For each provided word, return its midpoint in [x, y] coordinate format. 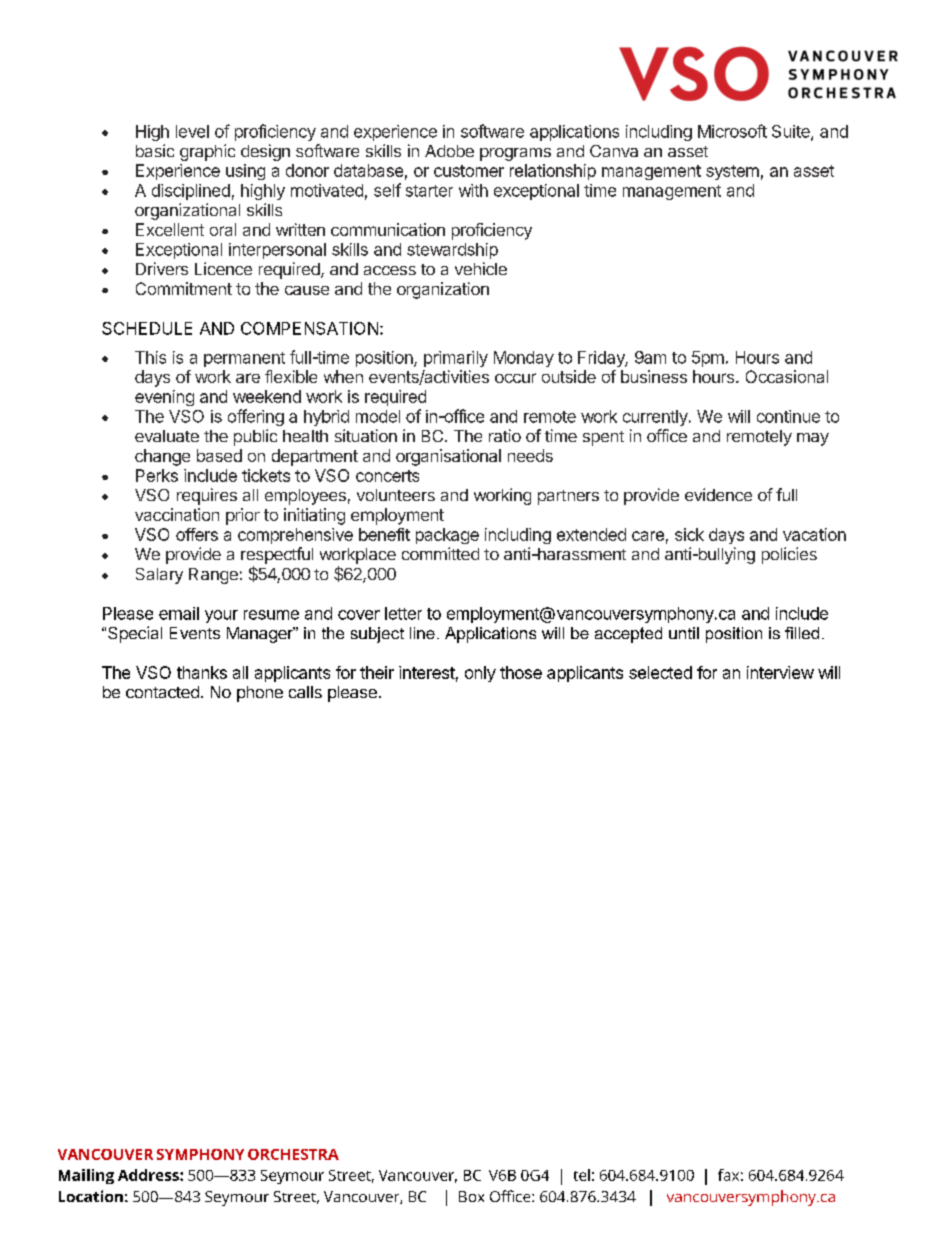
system [732, 172]
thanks [202, 672]
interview [780, 672]
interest [427, 672]
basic [155, 150]
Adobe [449, 151]
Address [149, 1175]
